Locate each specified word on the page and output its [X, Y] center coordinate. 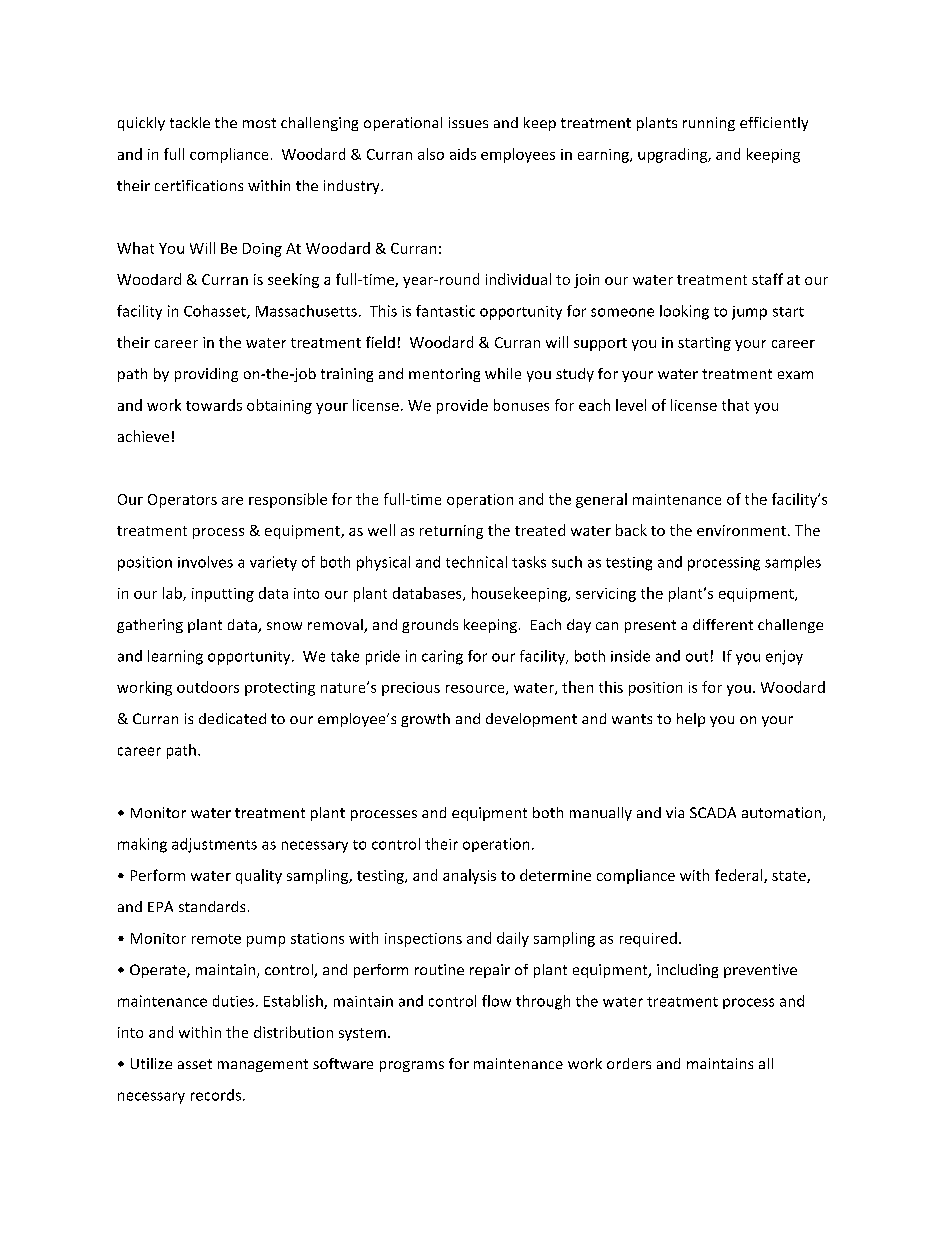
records [217, 1095]
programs [412, 1066]
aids [463, 154]
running [709, 124]
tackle [190, 122]
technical [476, 562]
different [723, 624]
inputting [223, 595]
